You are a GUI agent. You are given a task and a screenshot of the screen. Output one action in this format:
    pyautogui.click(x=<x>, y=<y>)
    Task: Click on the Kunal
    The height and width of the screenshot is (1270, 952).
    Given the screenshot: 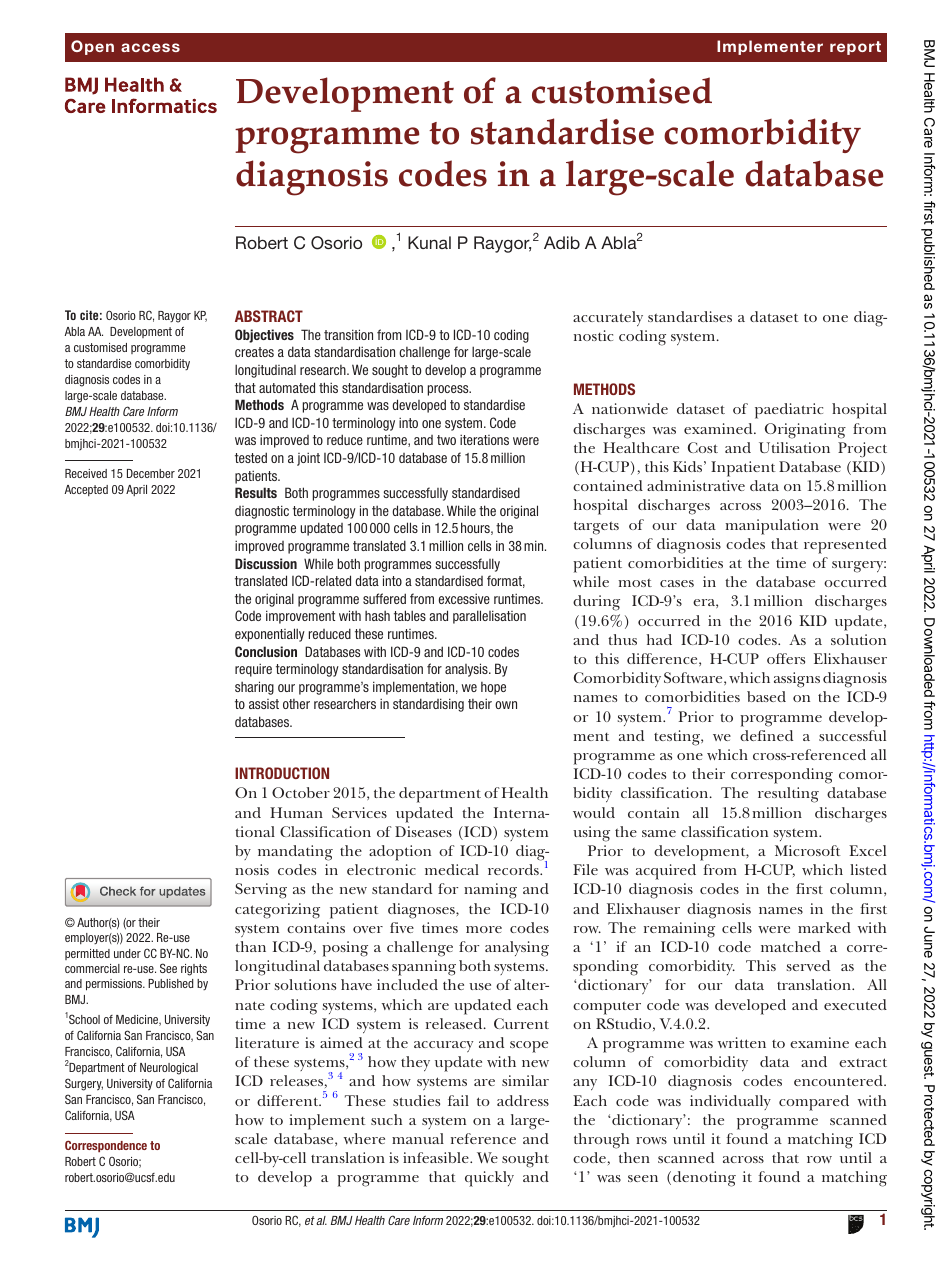 What is the action you would take?
    pyautogui.click(x=429, y=242)
